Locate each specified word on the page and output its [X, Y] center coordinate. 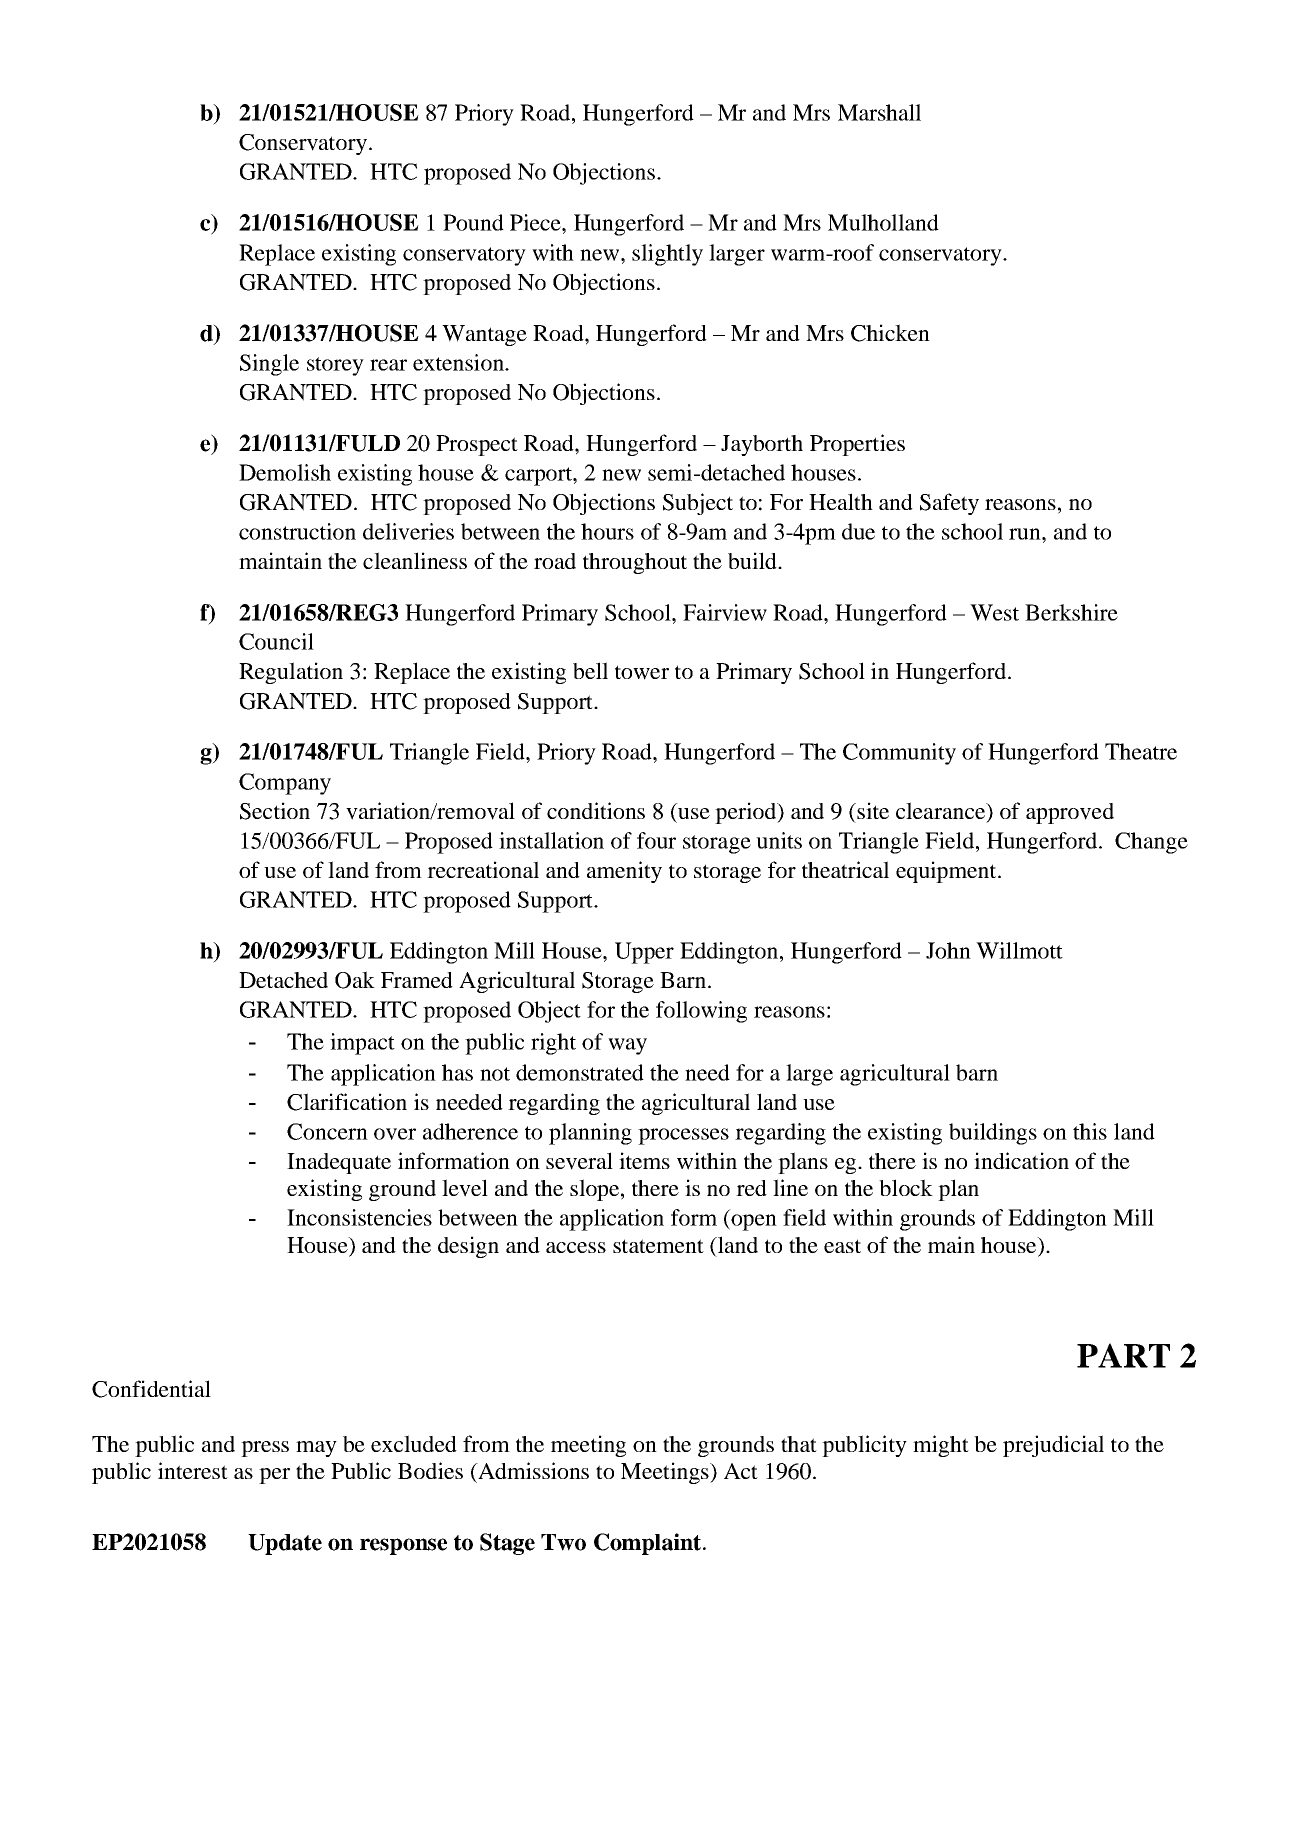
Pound [473, 222]
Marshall [879, 112]
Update [285, 1544]
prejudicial [1053, 1446]
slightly [667, 255]
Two [563, 1542]
